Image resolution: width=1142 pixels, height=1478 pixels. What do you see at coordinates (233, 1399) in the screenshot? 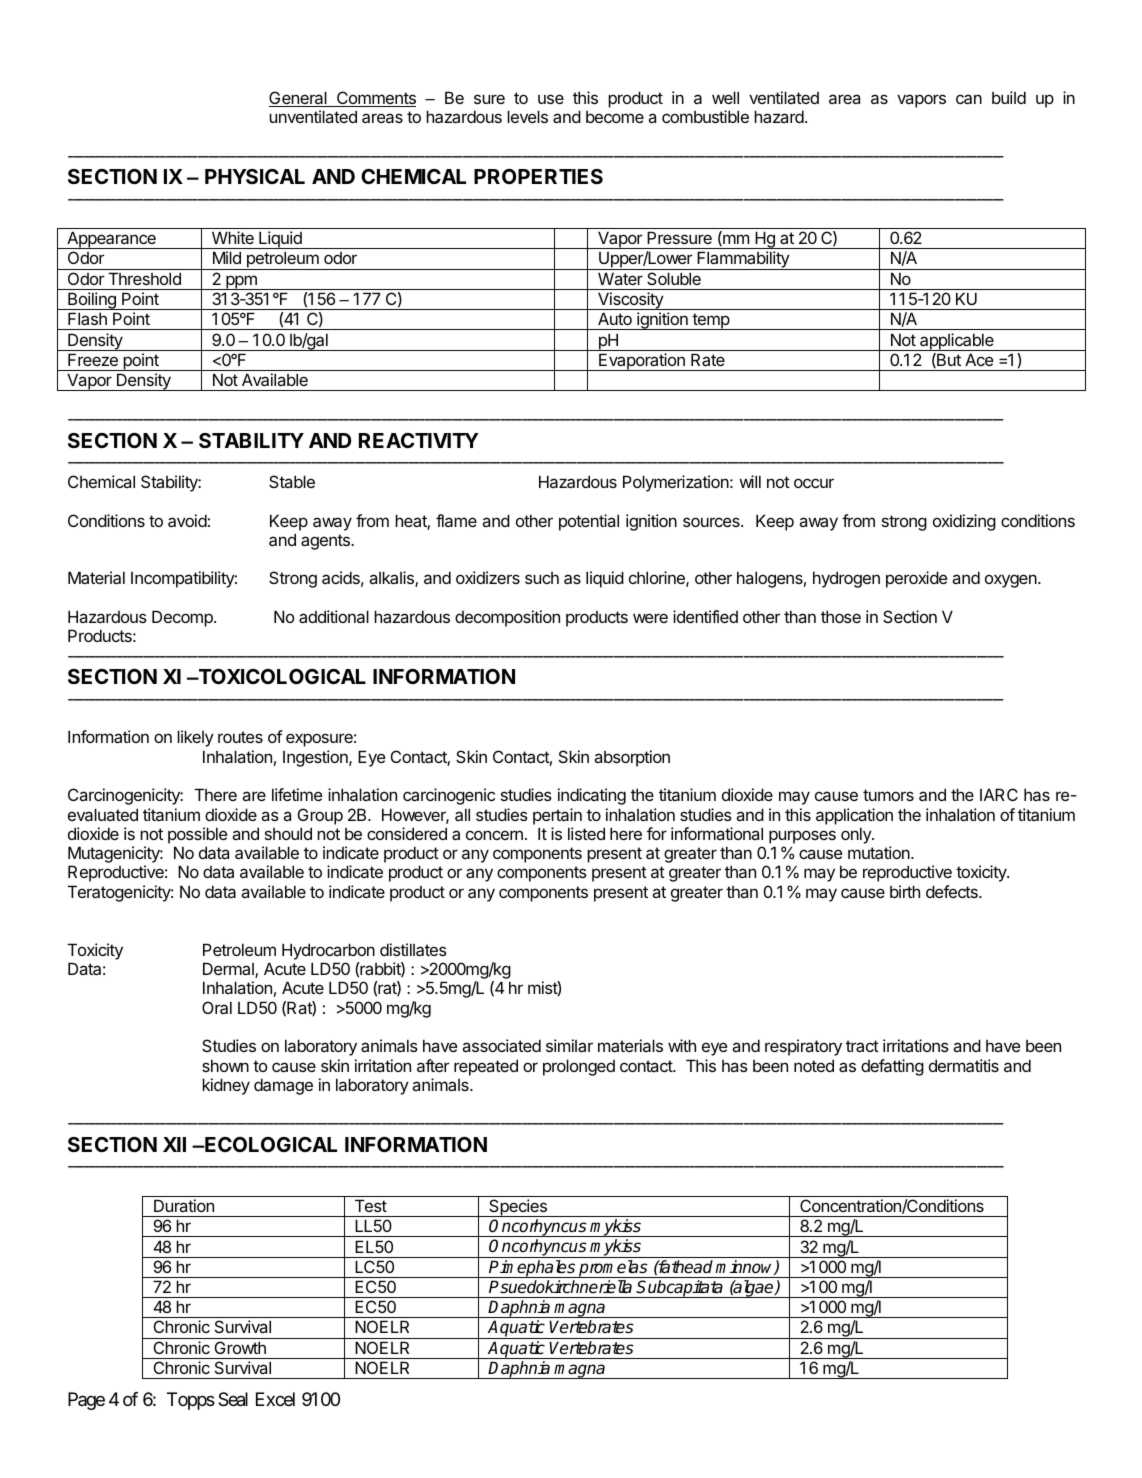
I see `Seal` at bounding box center [233, 1399].
